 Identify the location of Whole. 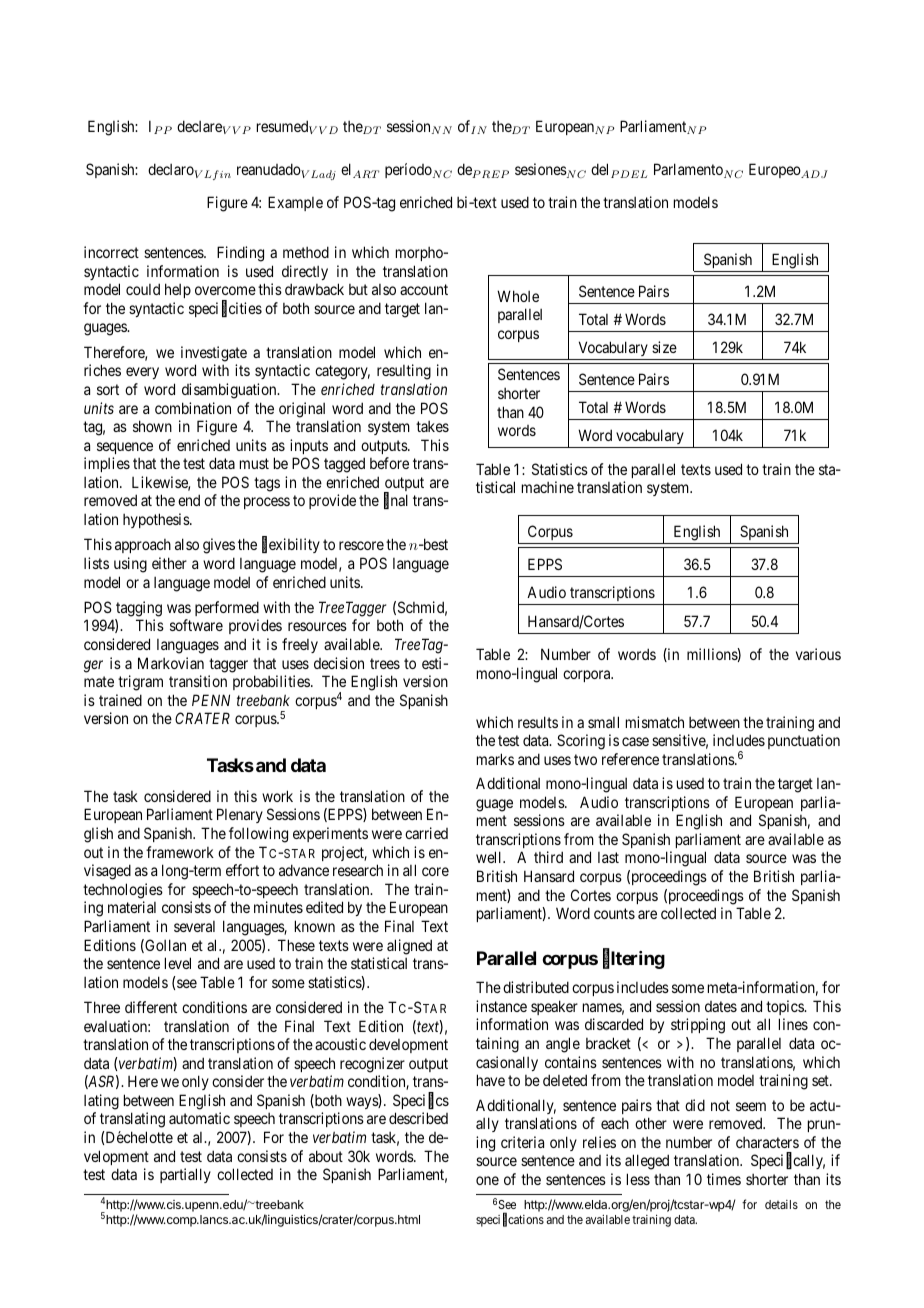
(518, 296).
